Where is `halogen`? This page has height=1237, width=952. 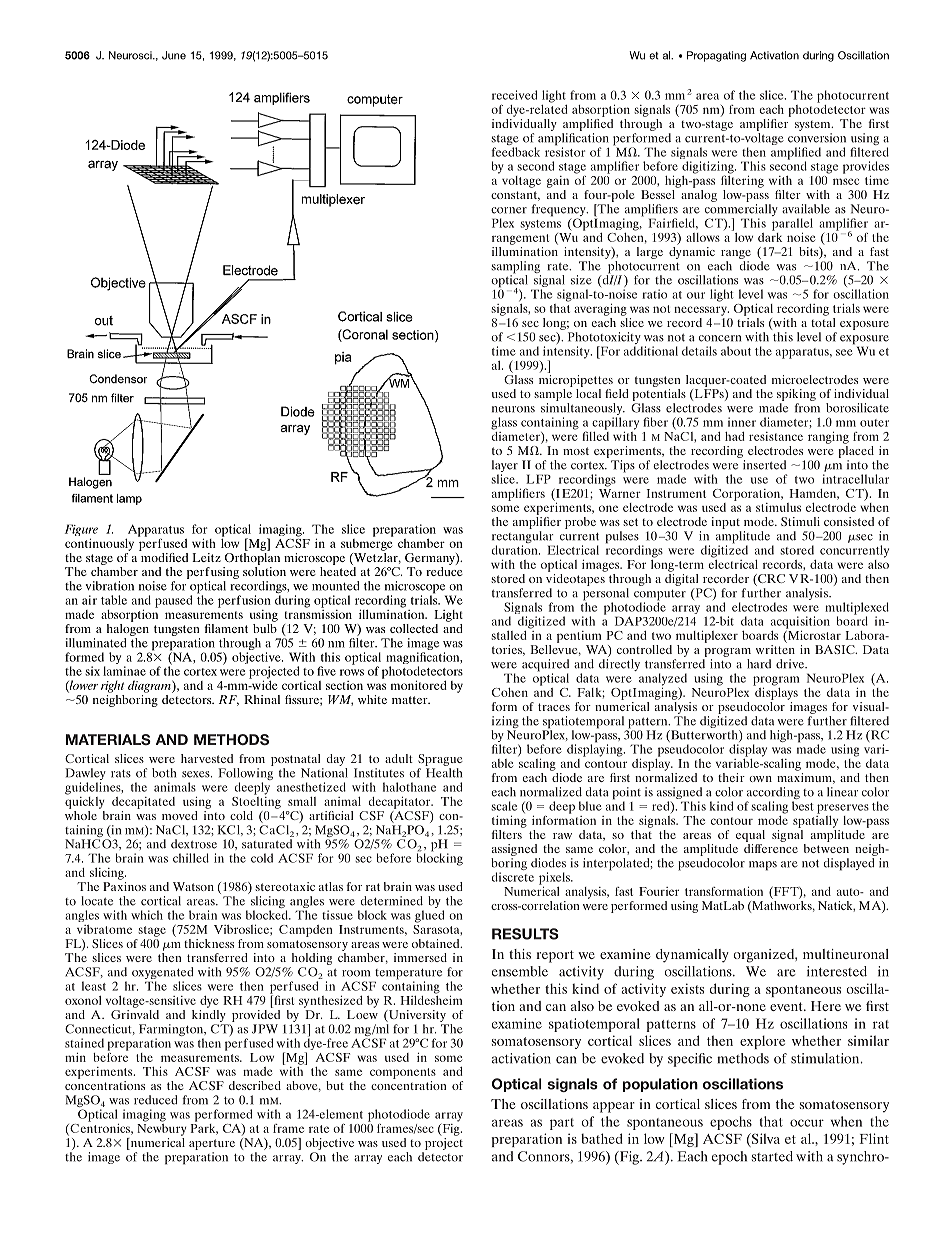 halogen is located at coordinates (128, 628).
